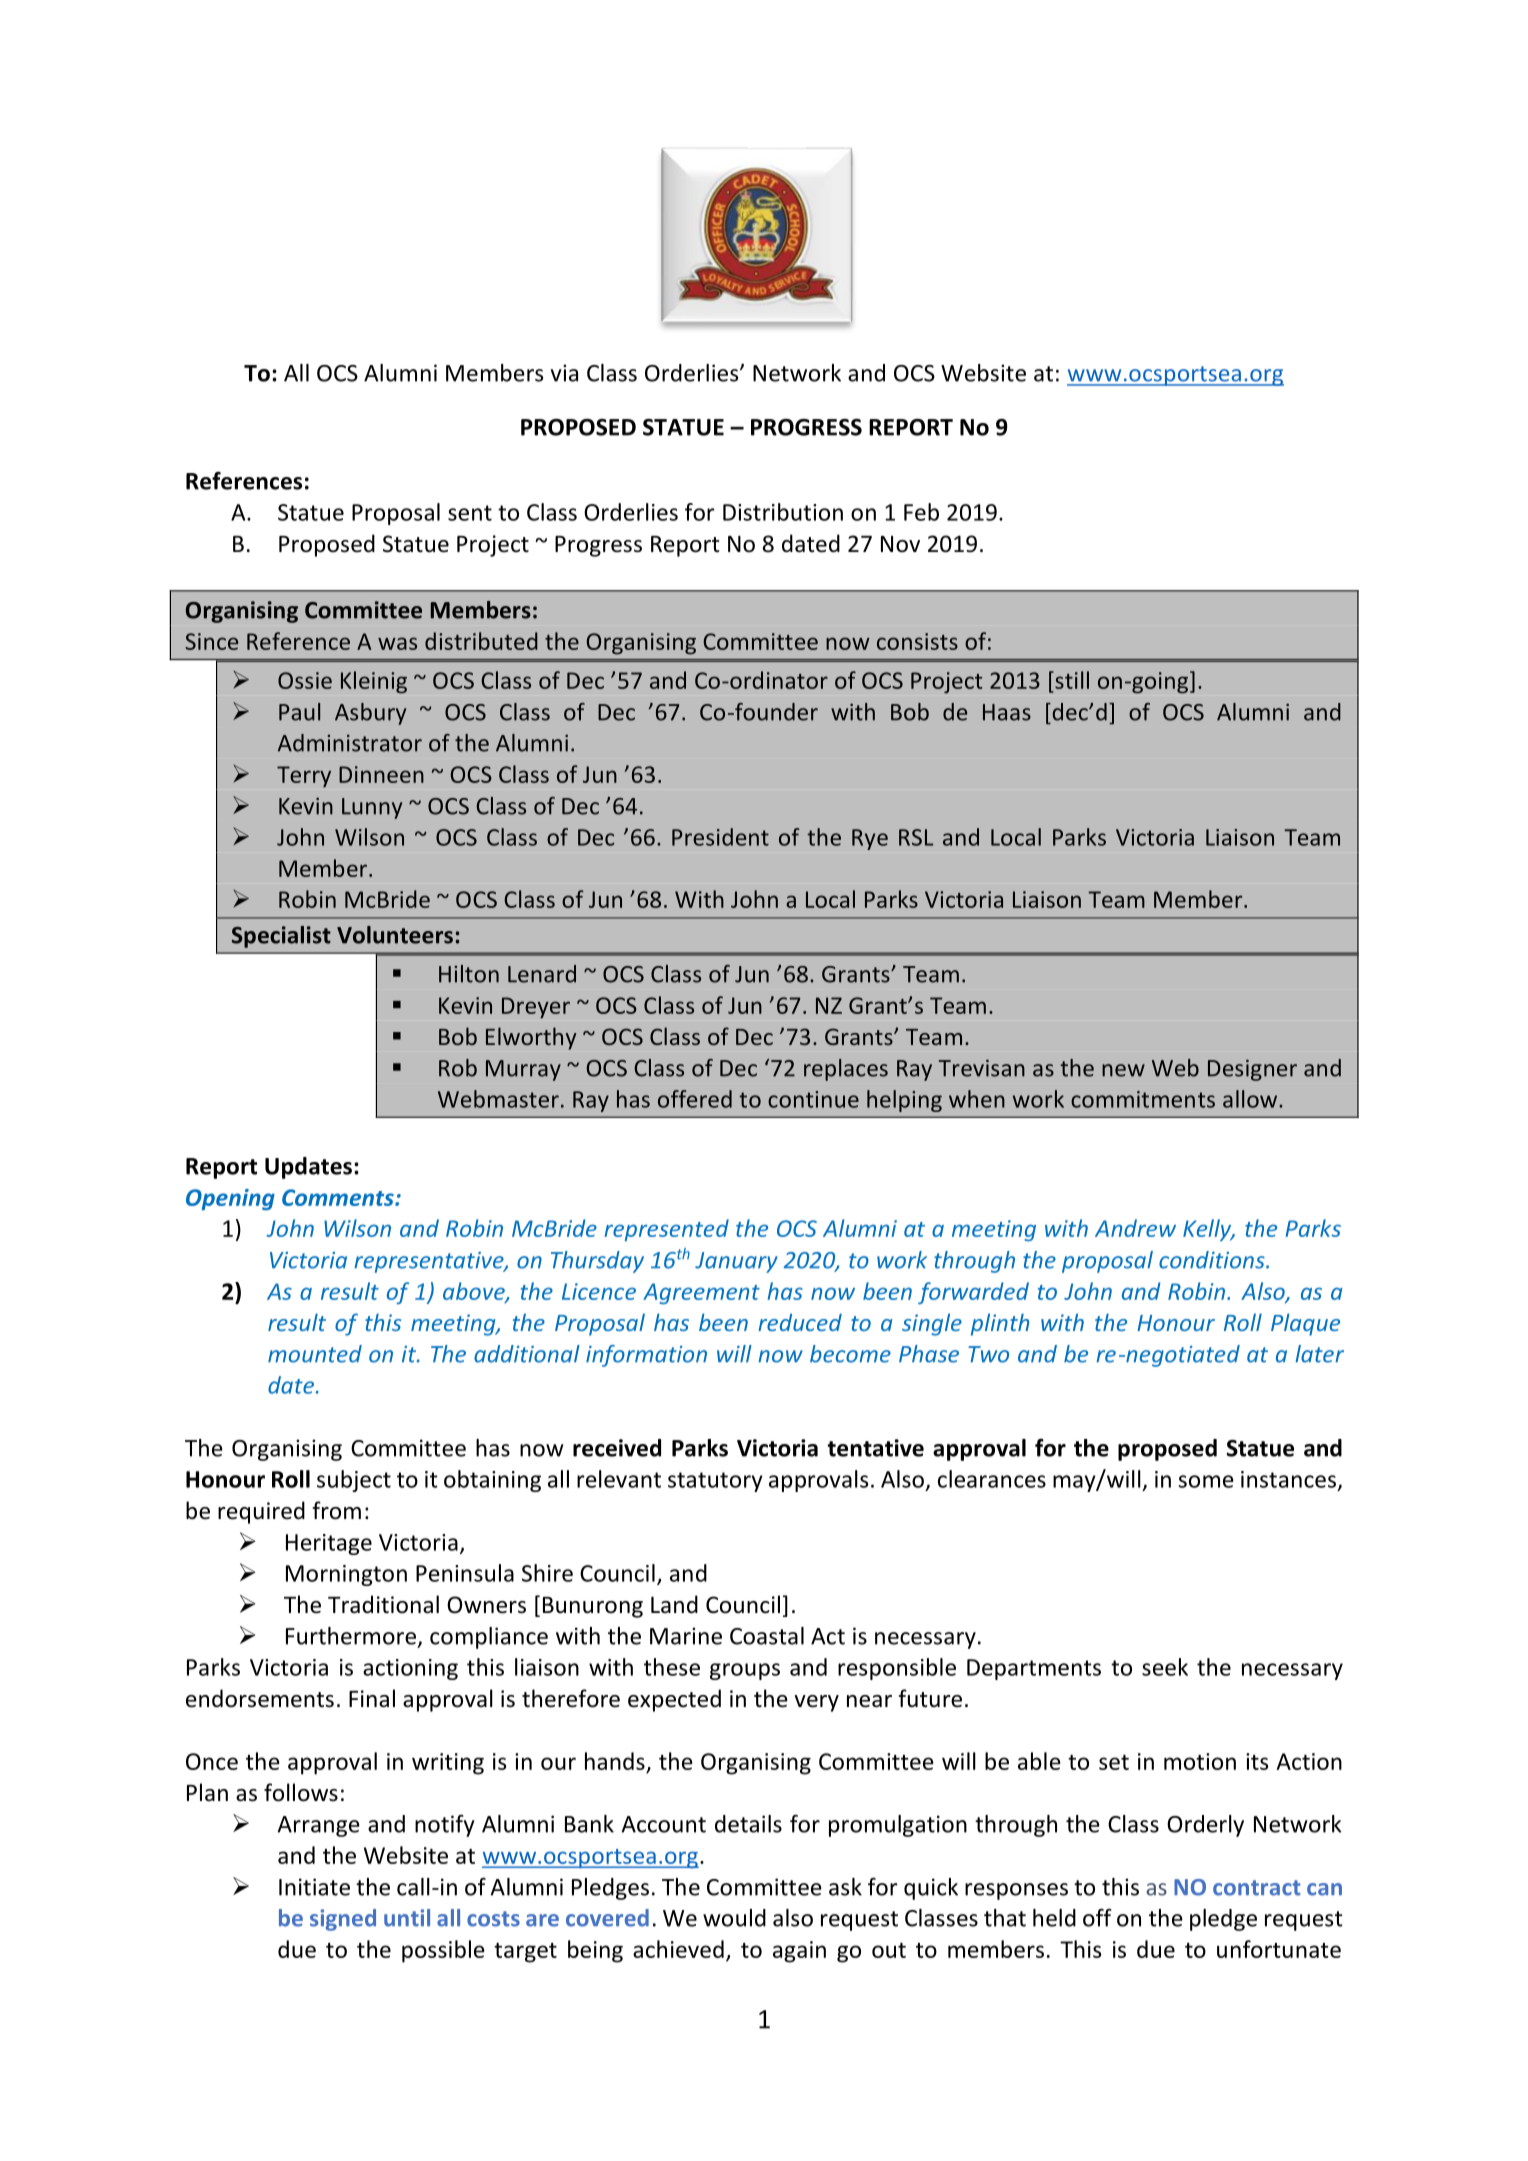 The width and height of the image is (1528, 2161). What do you see at coordinates (715, 1482) in the image?
I see `statutory` at bounding box center [715, 1482].
